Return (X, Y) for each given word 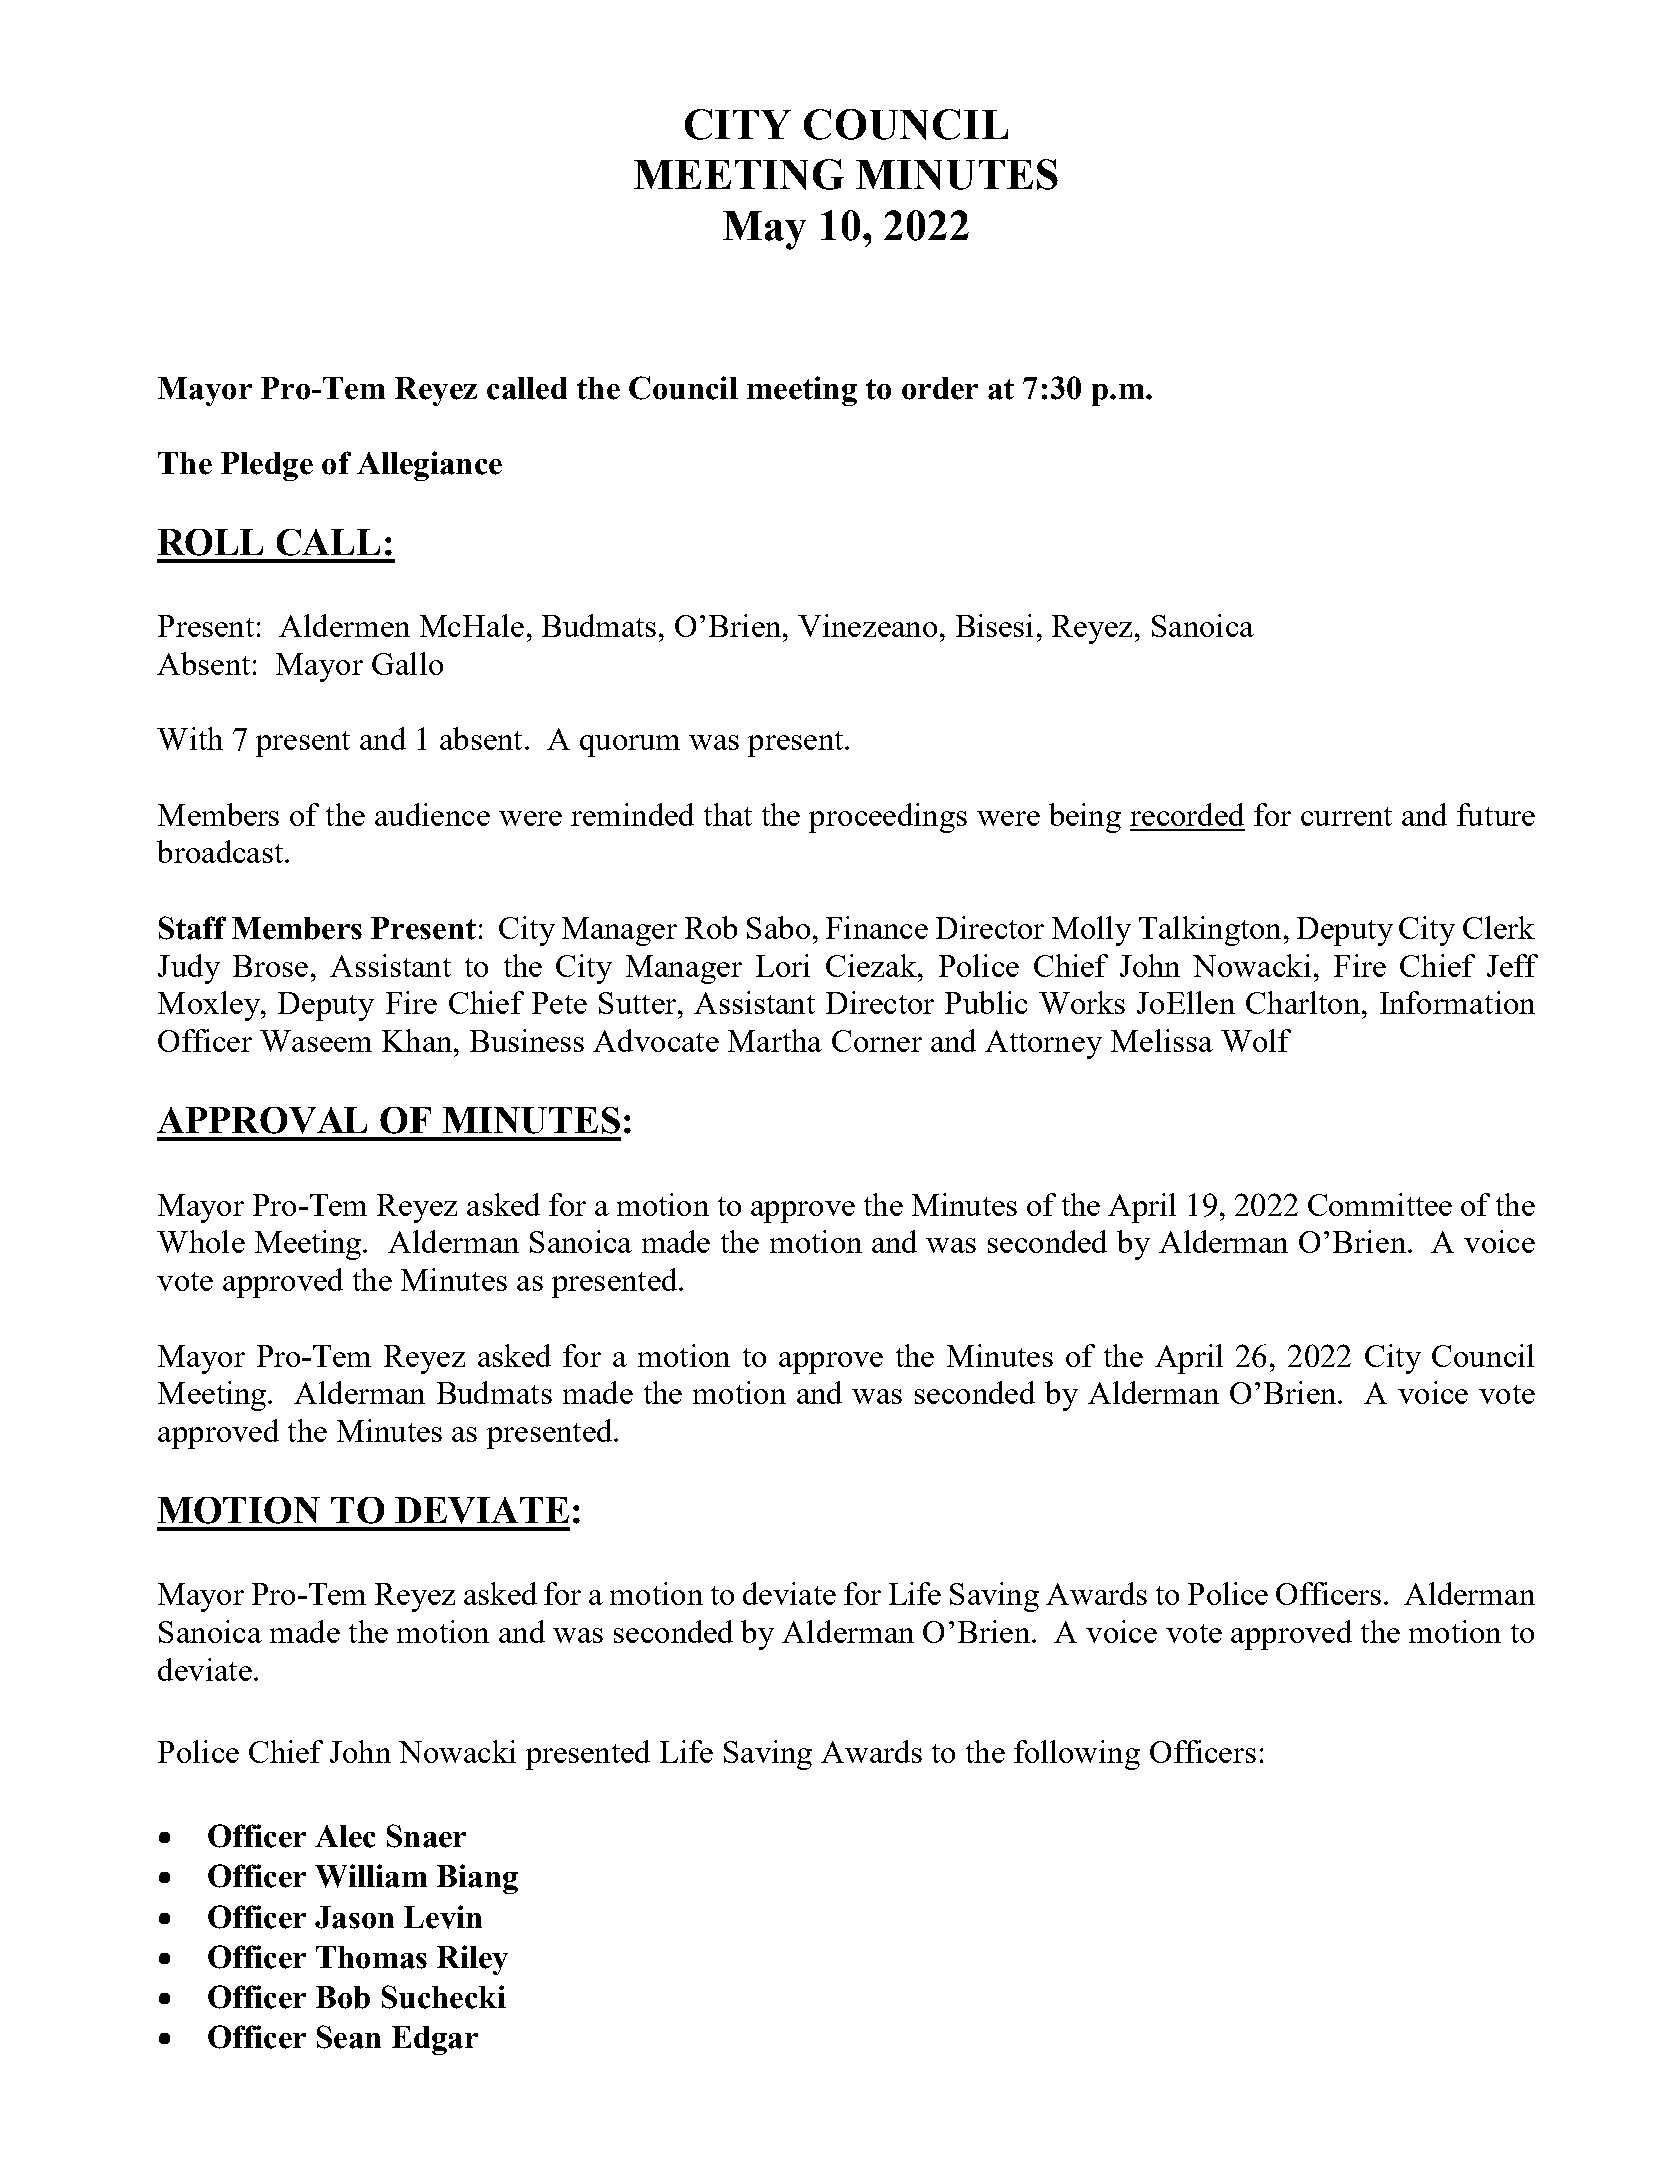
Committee (1380, 1204)
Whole (201, 1241)
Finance (877, 927)
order (940, 388)
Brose (270, 966)
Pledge (267, 466)
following (1077, 1755)
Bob (343, 1997)
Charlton (1303, 1002)
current (1346, 816)
